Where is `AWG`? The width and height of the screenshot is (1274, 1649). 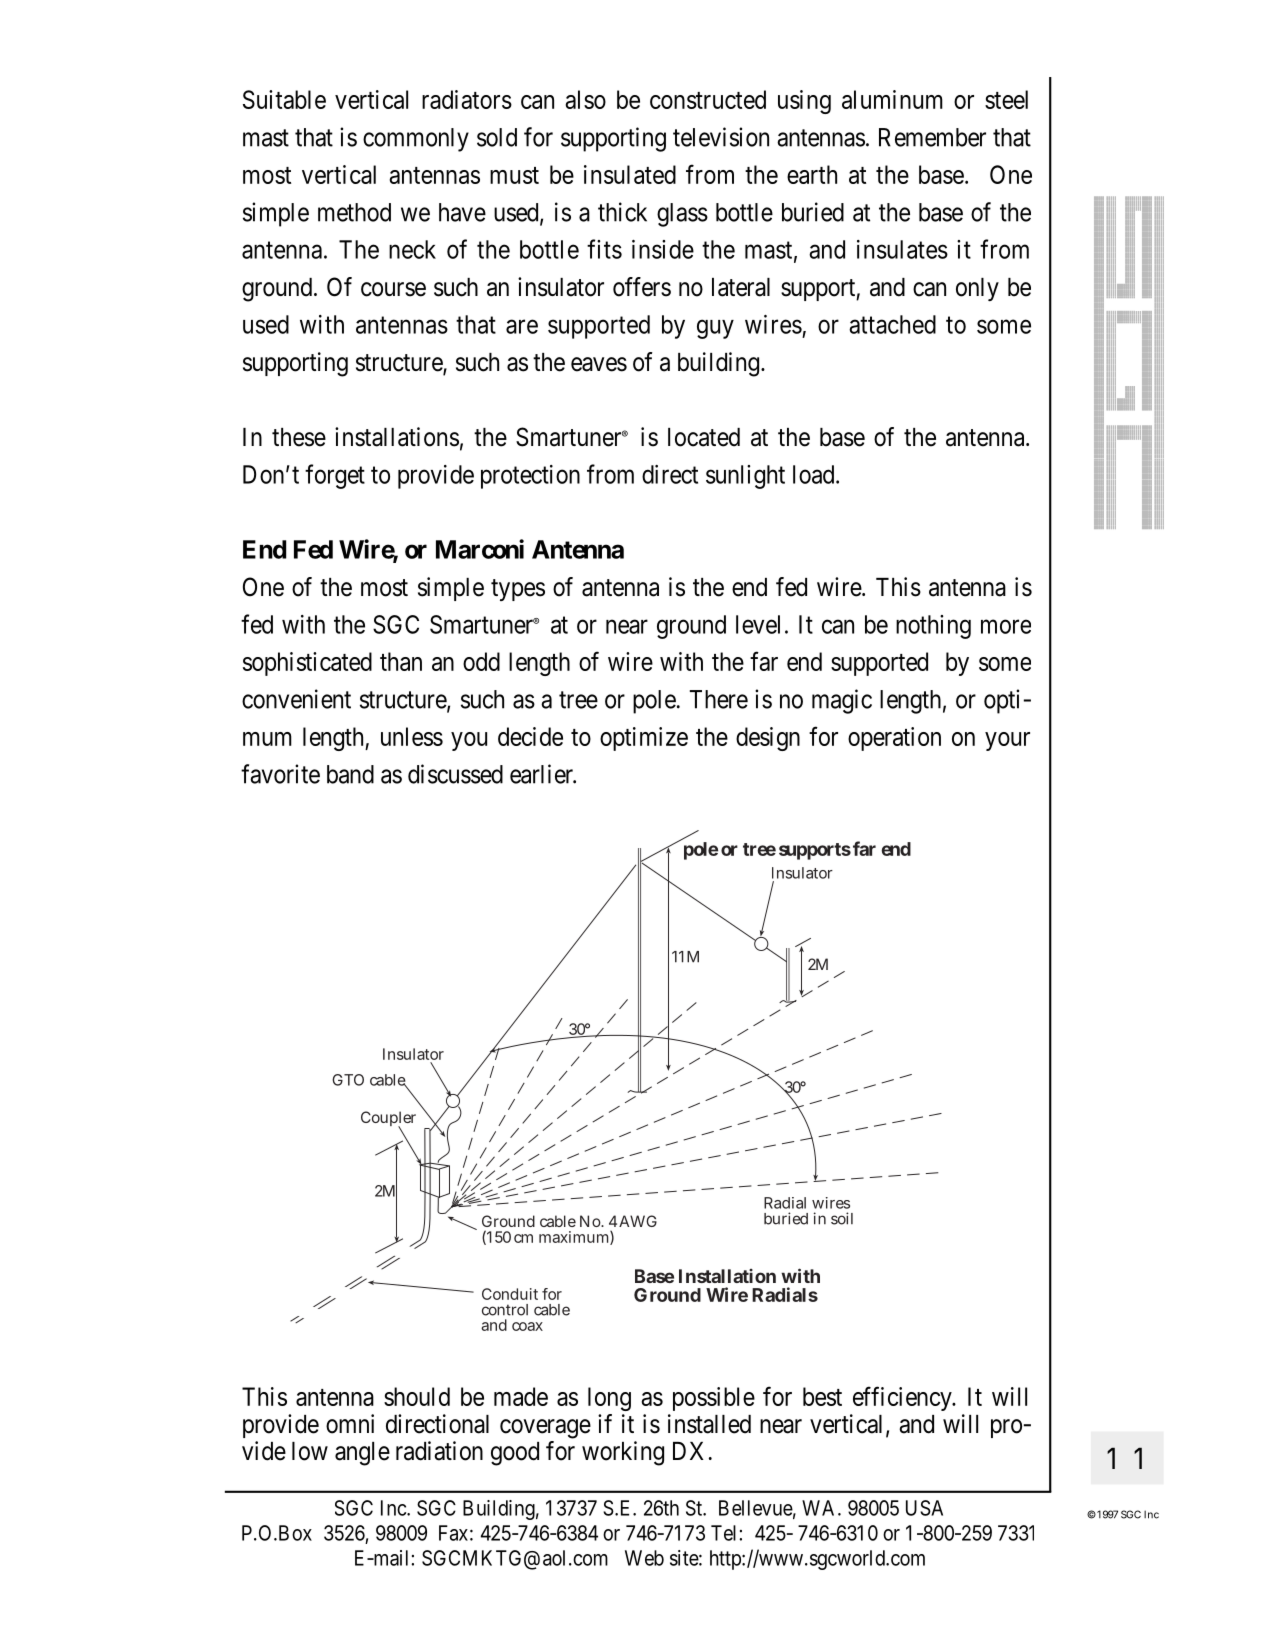
AWG is located at coordinates (638, 1221).
